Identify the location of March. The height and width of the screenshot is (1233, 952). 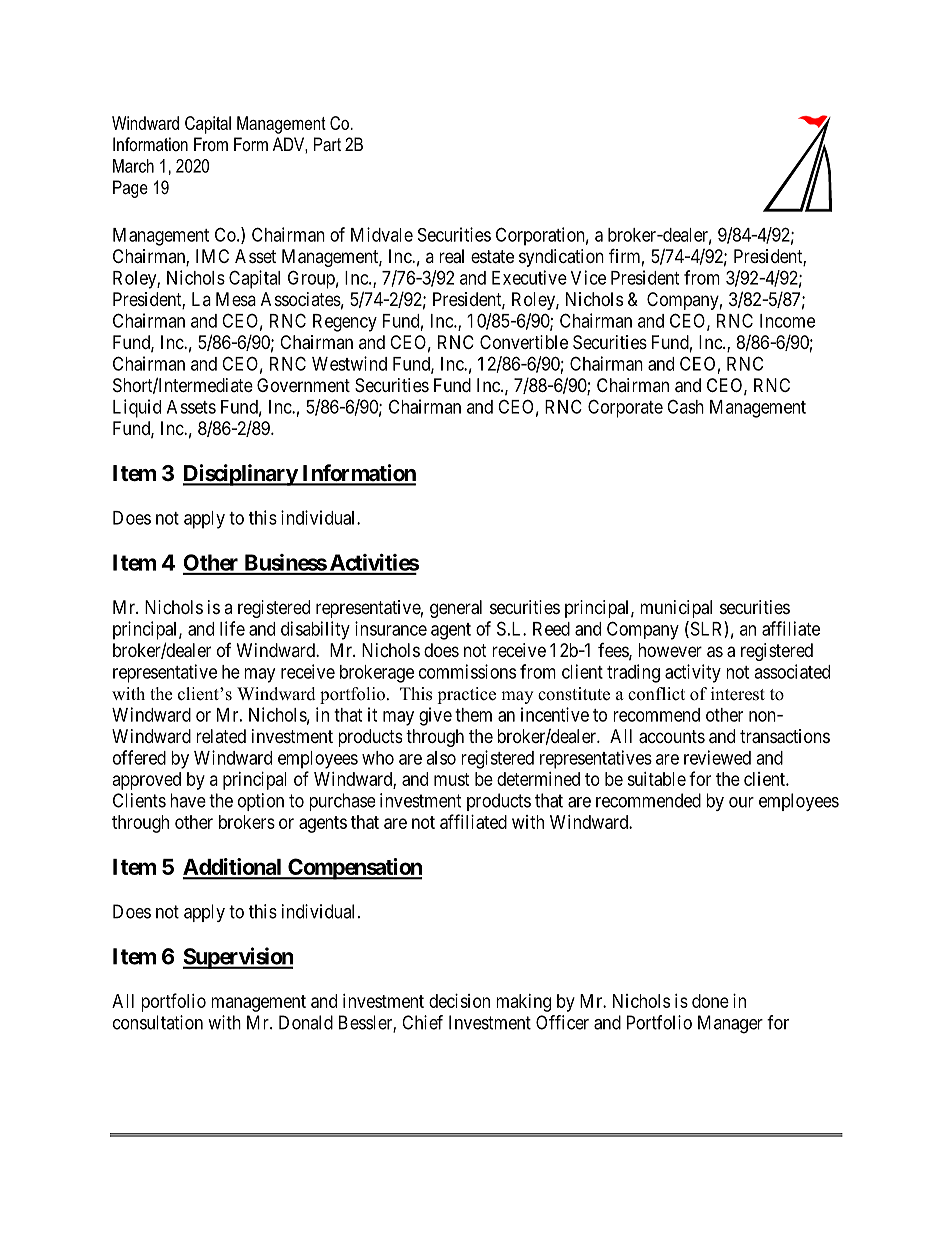
(133, 166).
